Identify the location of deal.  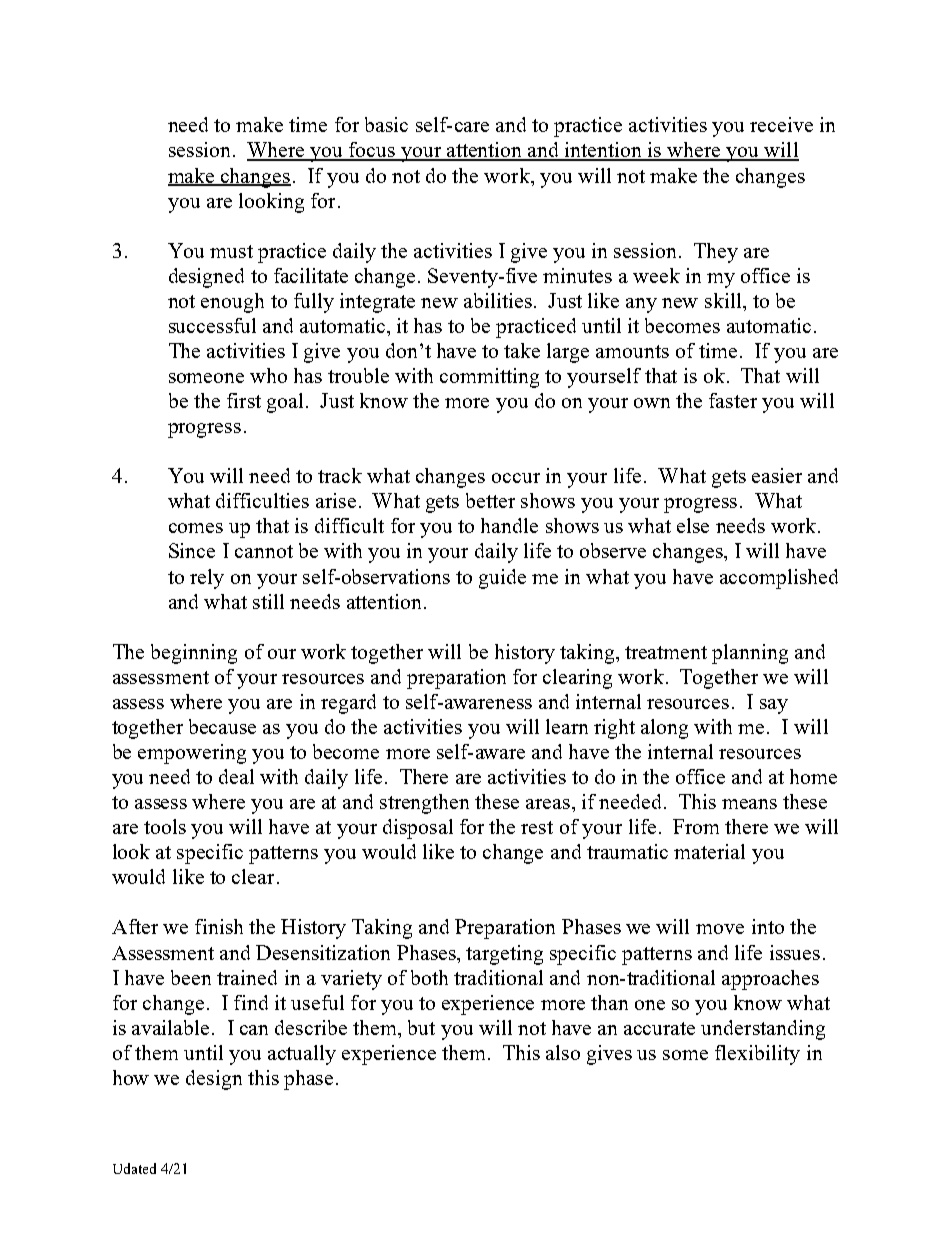
(236, 776).
